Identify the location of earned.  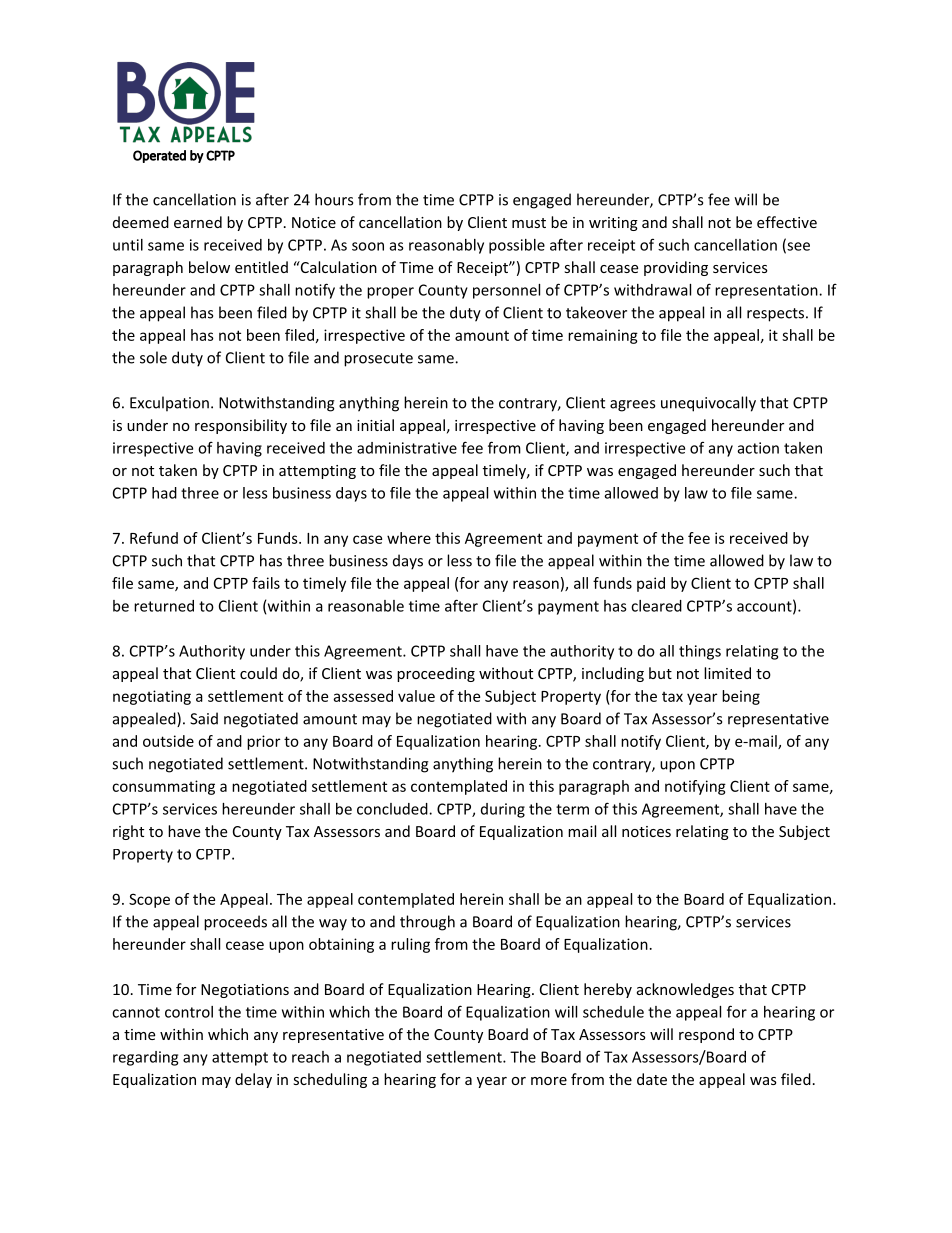
(198, 222).
